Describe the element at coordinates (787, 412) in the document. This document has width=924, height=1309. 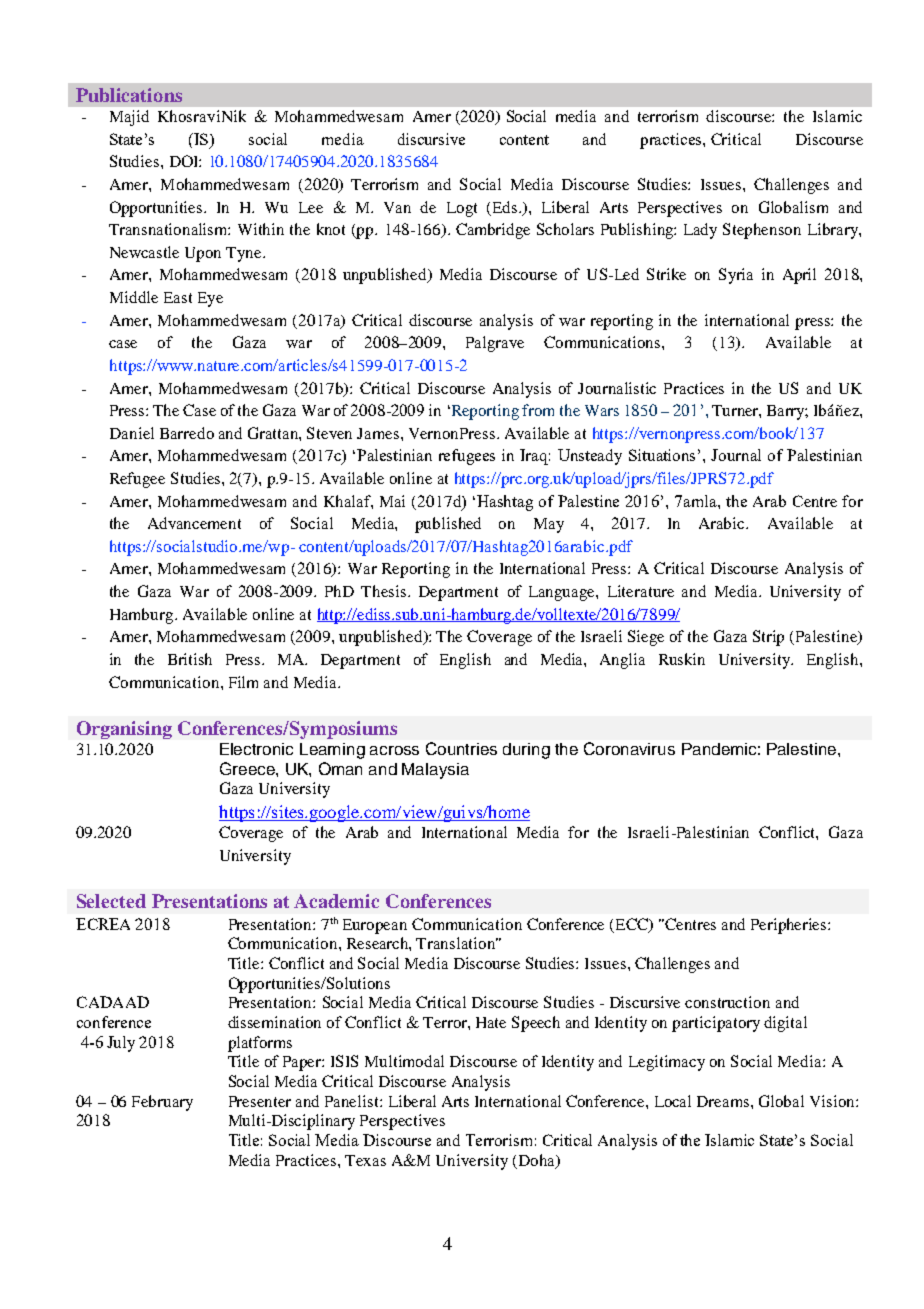
I see `Barry` at that location.
